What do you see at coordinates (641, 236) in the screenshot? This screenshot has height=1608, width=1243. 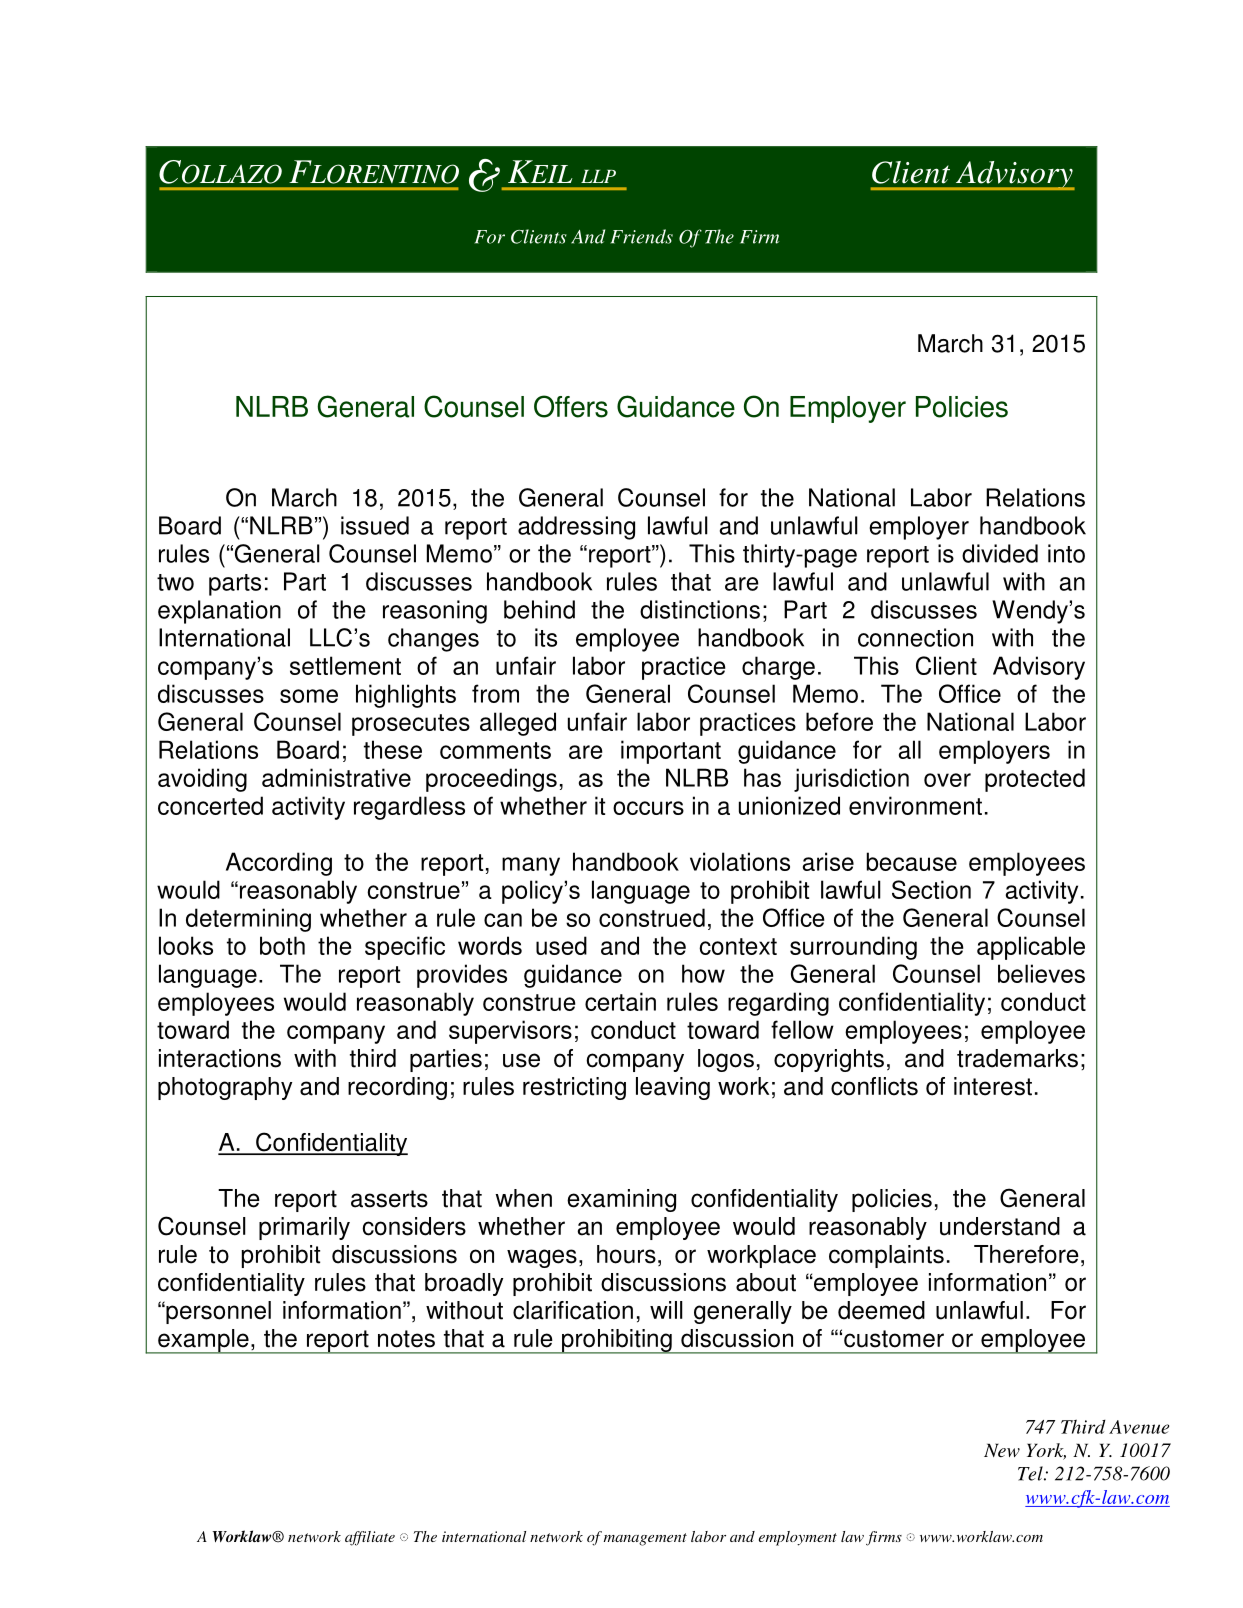 I see `Friends` at bounding box center [641, 236].
